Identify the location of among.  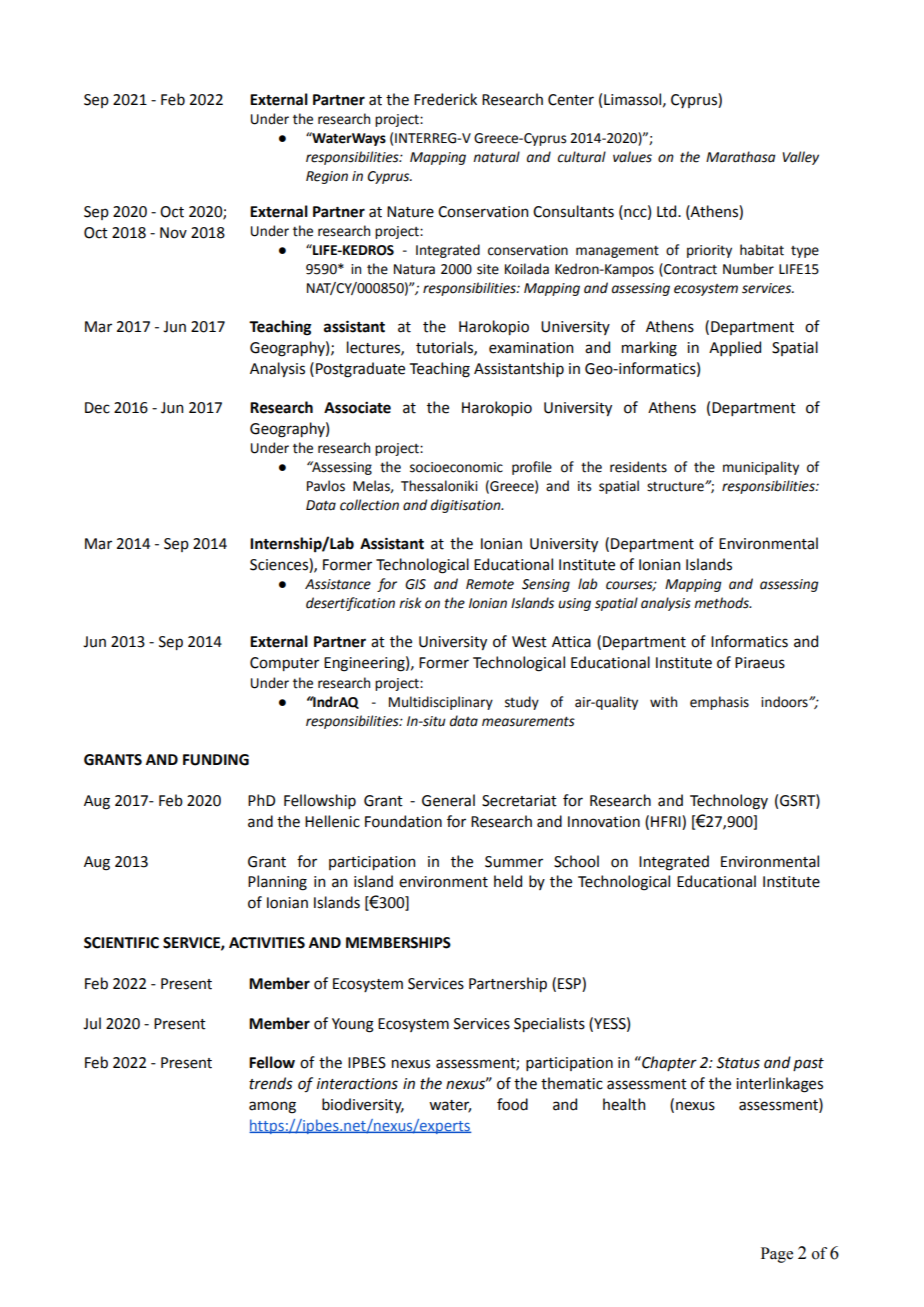
(272, 1107).
